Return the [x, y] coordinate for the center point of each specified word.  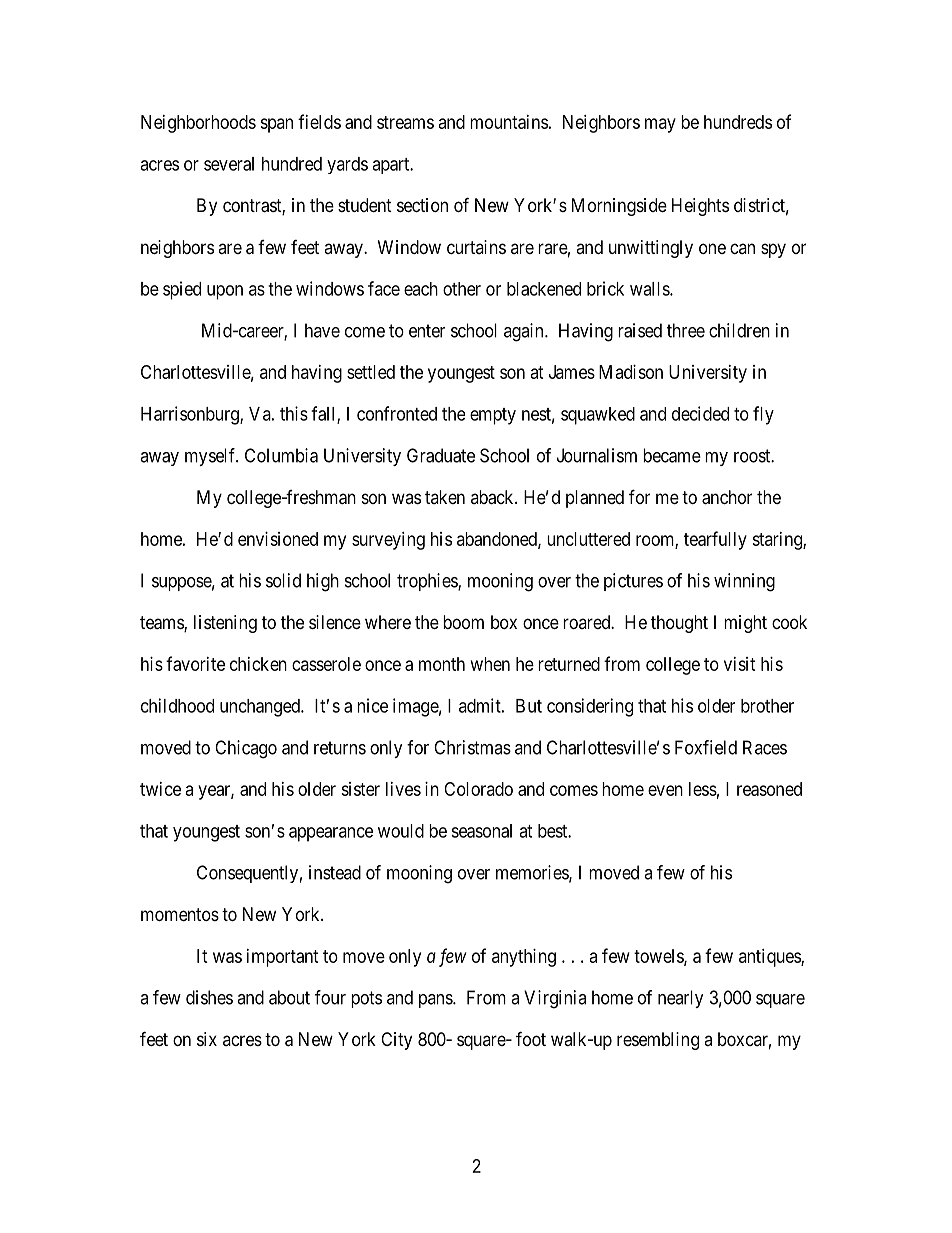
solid [283, 580]
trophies [428, 582]
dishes [209, 997]
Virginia [555, 999]
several [229, 164]
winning [744, 582]
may [660, 125]
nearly [681, 999]
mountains [509, 122]
